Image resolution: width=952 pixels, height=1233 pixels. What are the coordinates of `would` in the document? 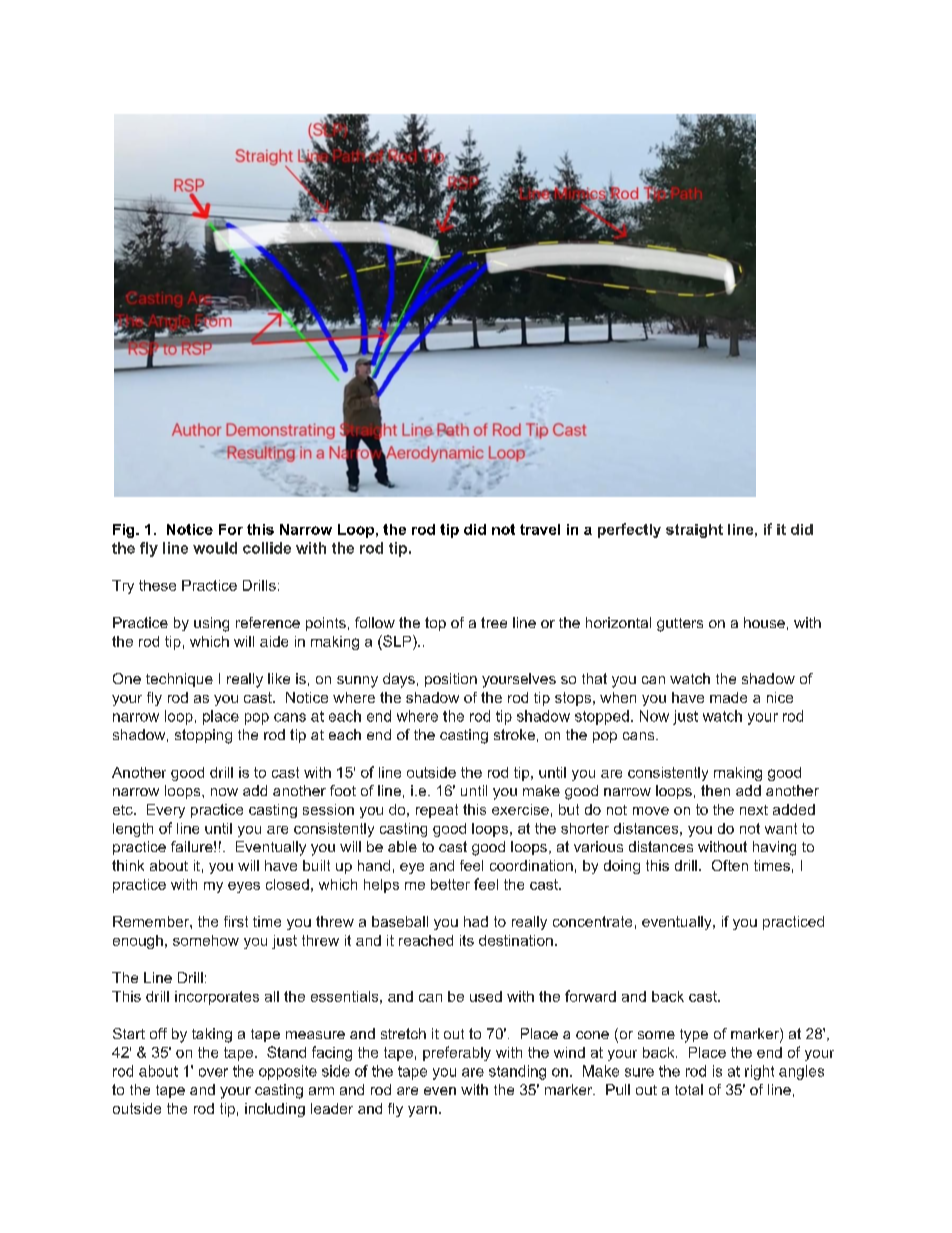 It's located at (215, 548).
